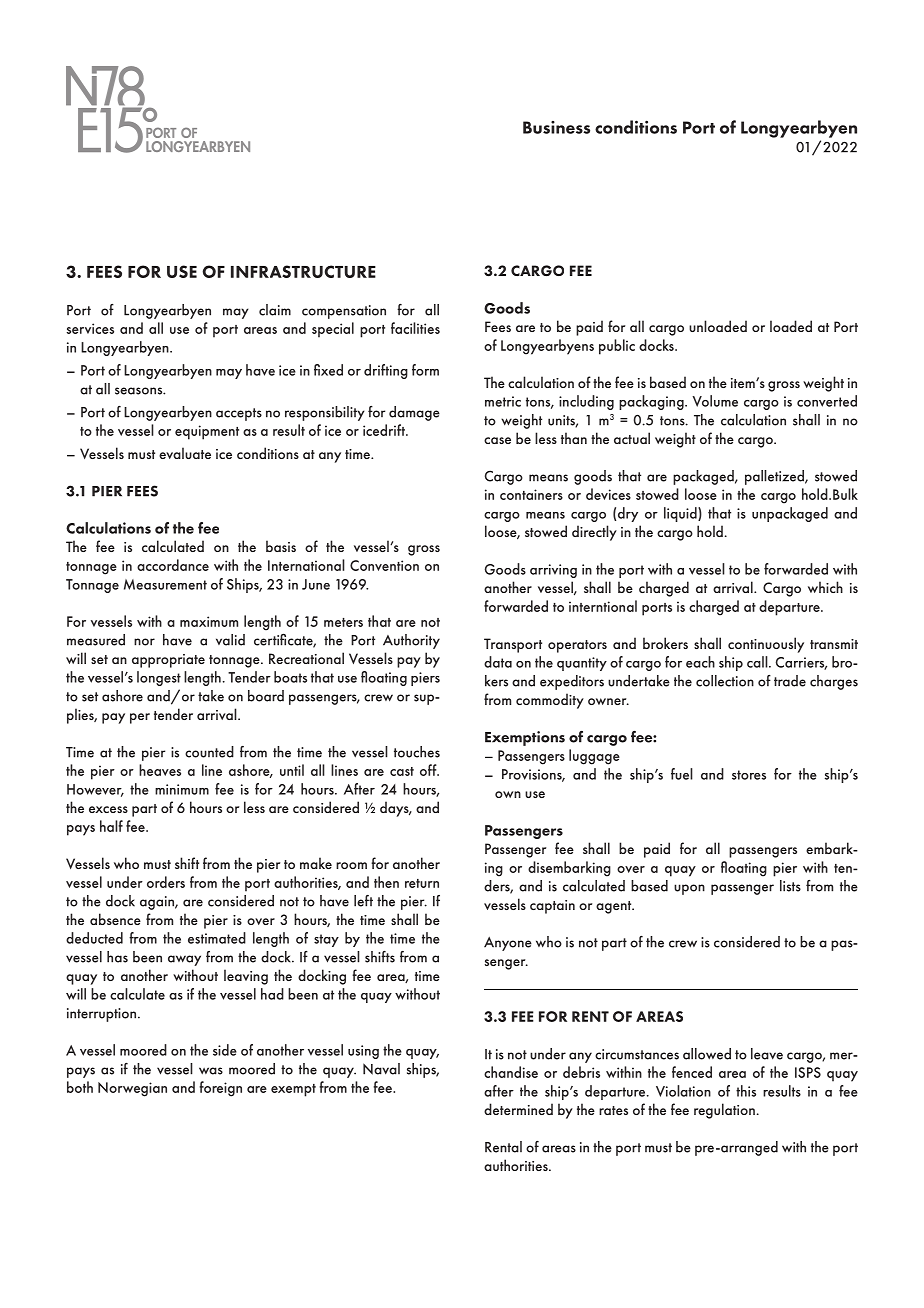 Image resolution: width=924 pixels, height=1308 pixels. I want to click on services, so click(90, 328).
